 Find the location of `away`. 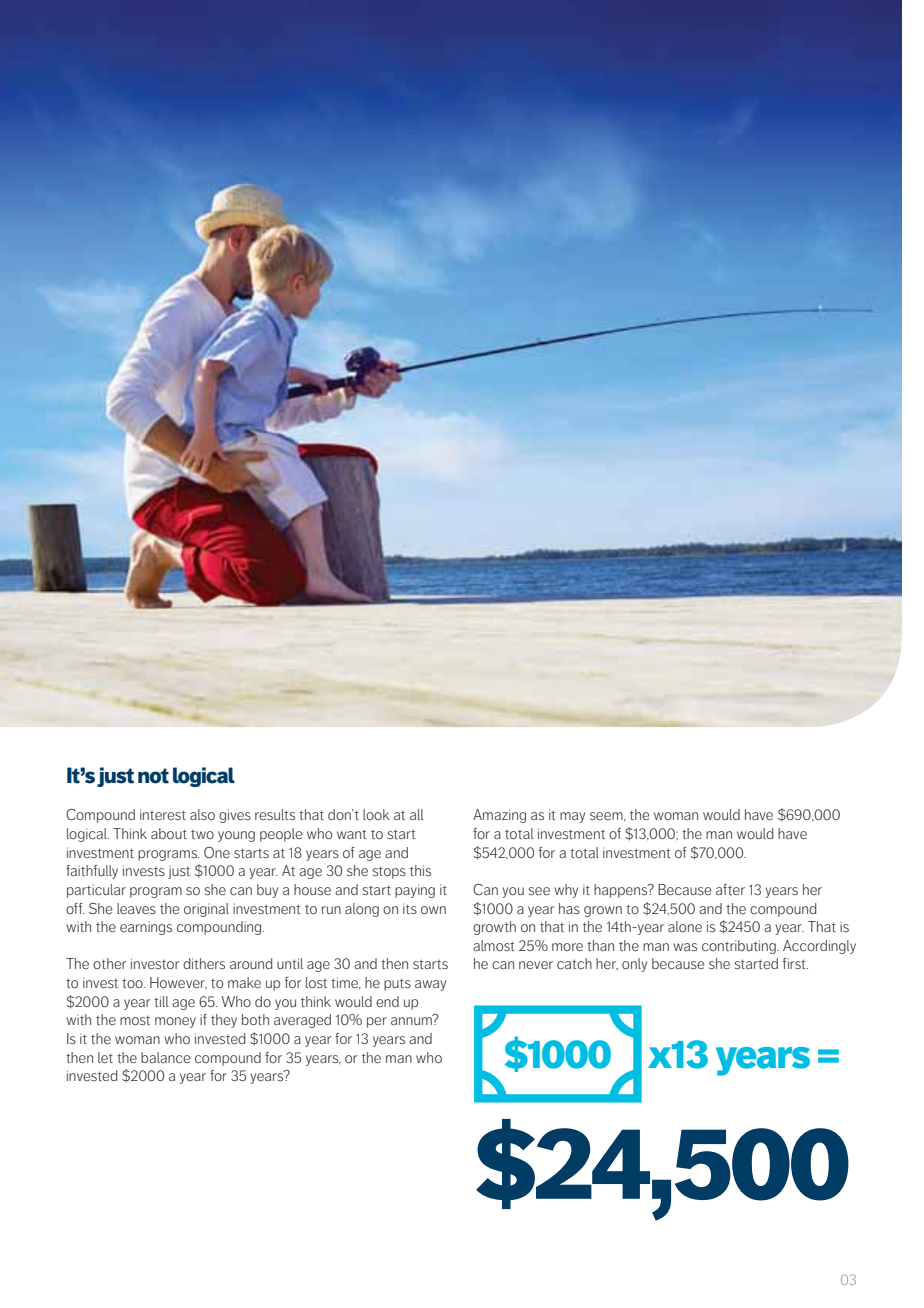

away is located at coordinates (430, 985).
